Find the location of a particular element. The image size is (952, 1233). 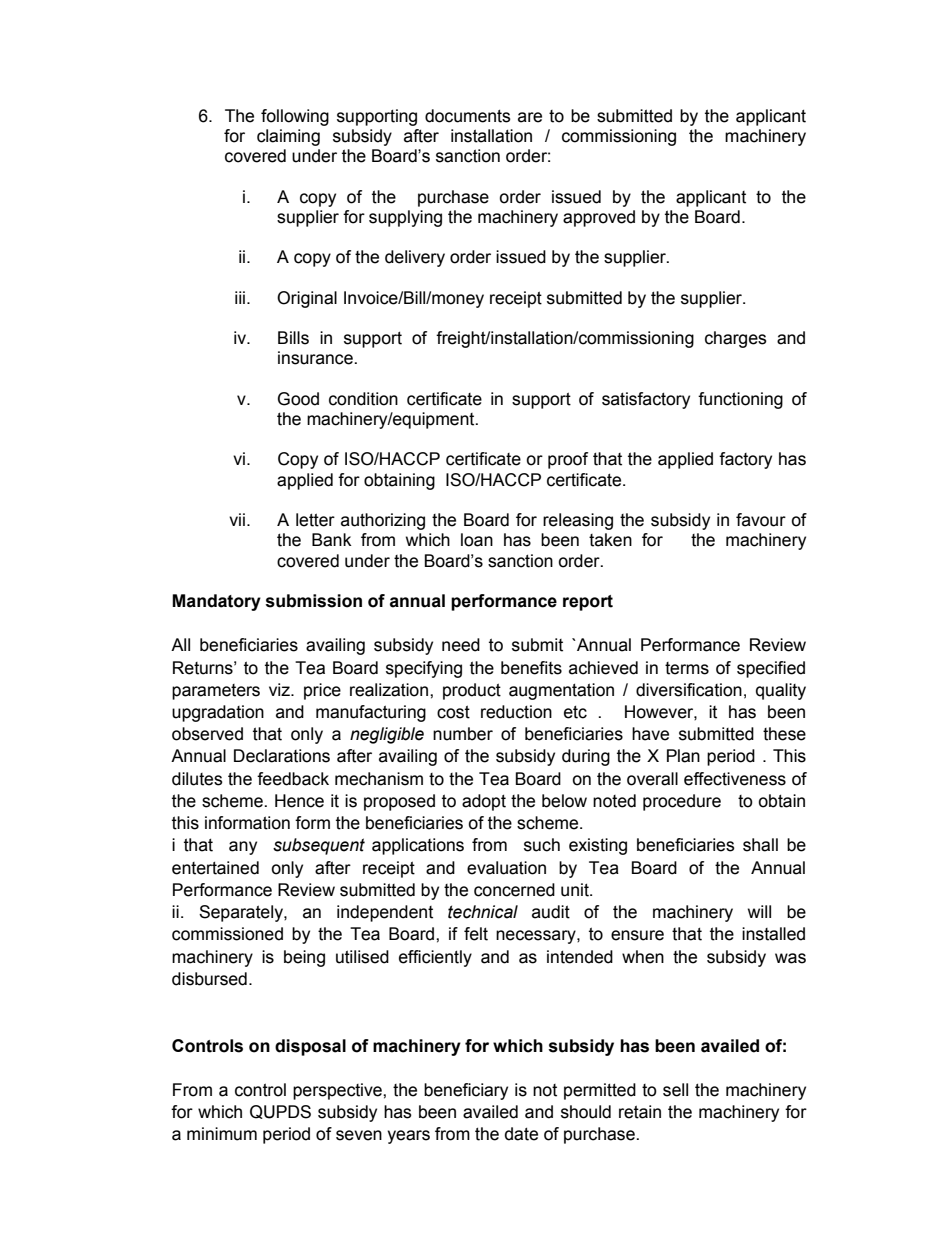

submission is located at coordinates (313, 601).
